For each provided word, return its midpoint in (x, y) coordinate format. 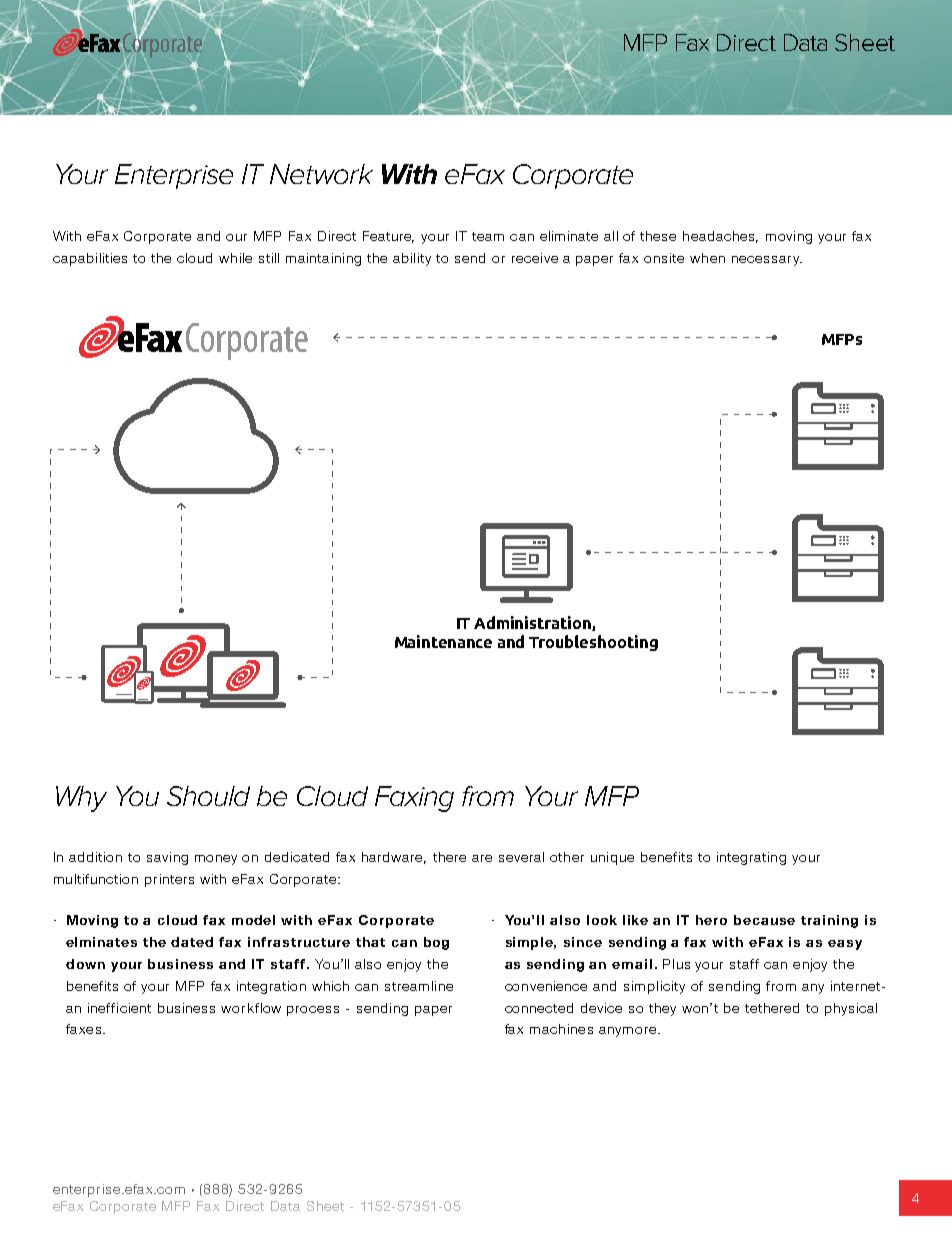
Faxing (414, 799)
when (707, 258)
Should (208, 796)
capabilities (90, 259)
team (488, 236)
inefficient (119, 1008)
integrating (751, 858)
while (235, 258)
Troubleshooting (593, 643)
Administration (533, 623)
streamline (419, 986)
